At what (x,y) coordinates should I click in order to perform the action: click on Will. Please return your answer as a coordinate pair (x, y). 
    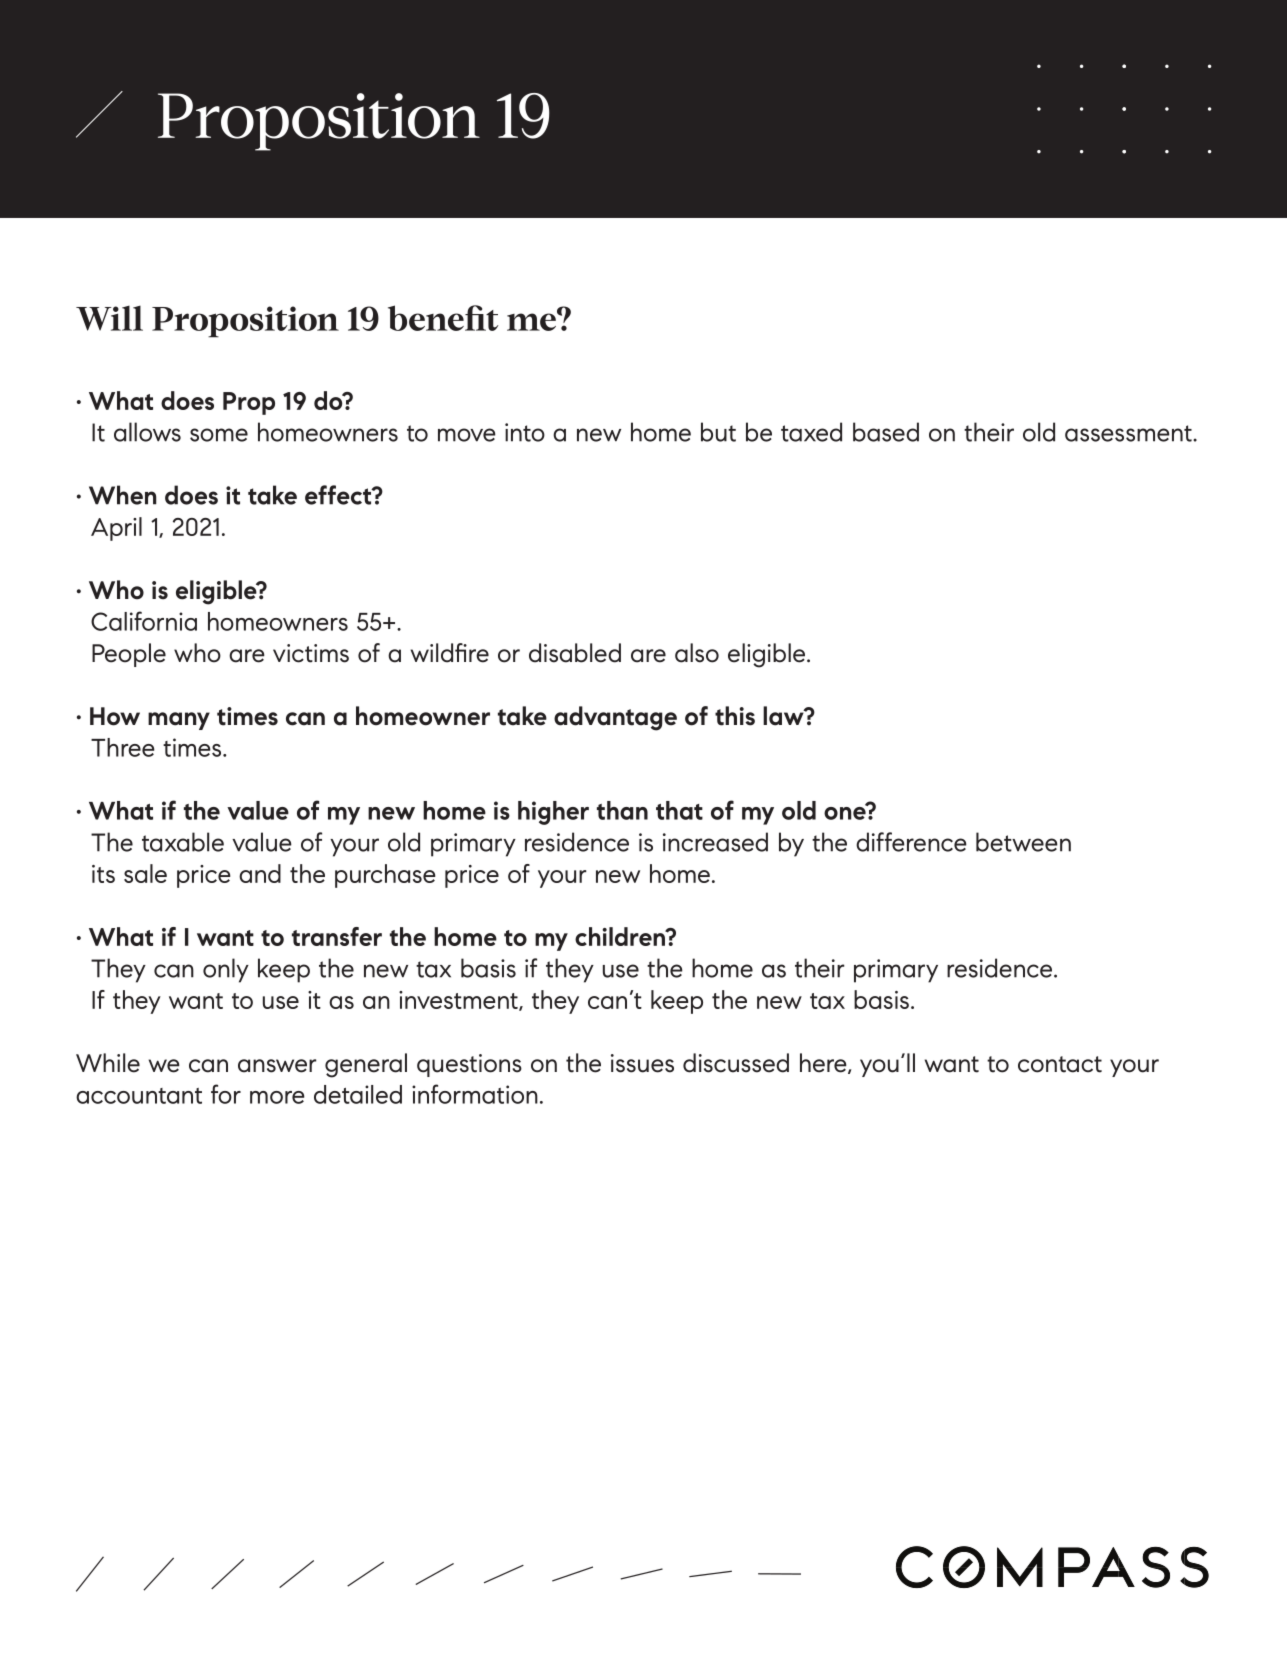
    Looking at the image, I should click on (109, 318).
